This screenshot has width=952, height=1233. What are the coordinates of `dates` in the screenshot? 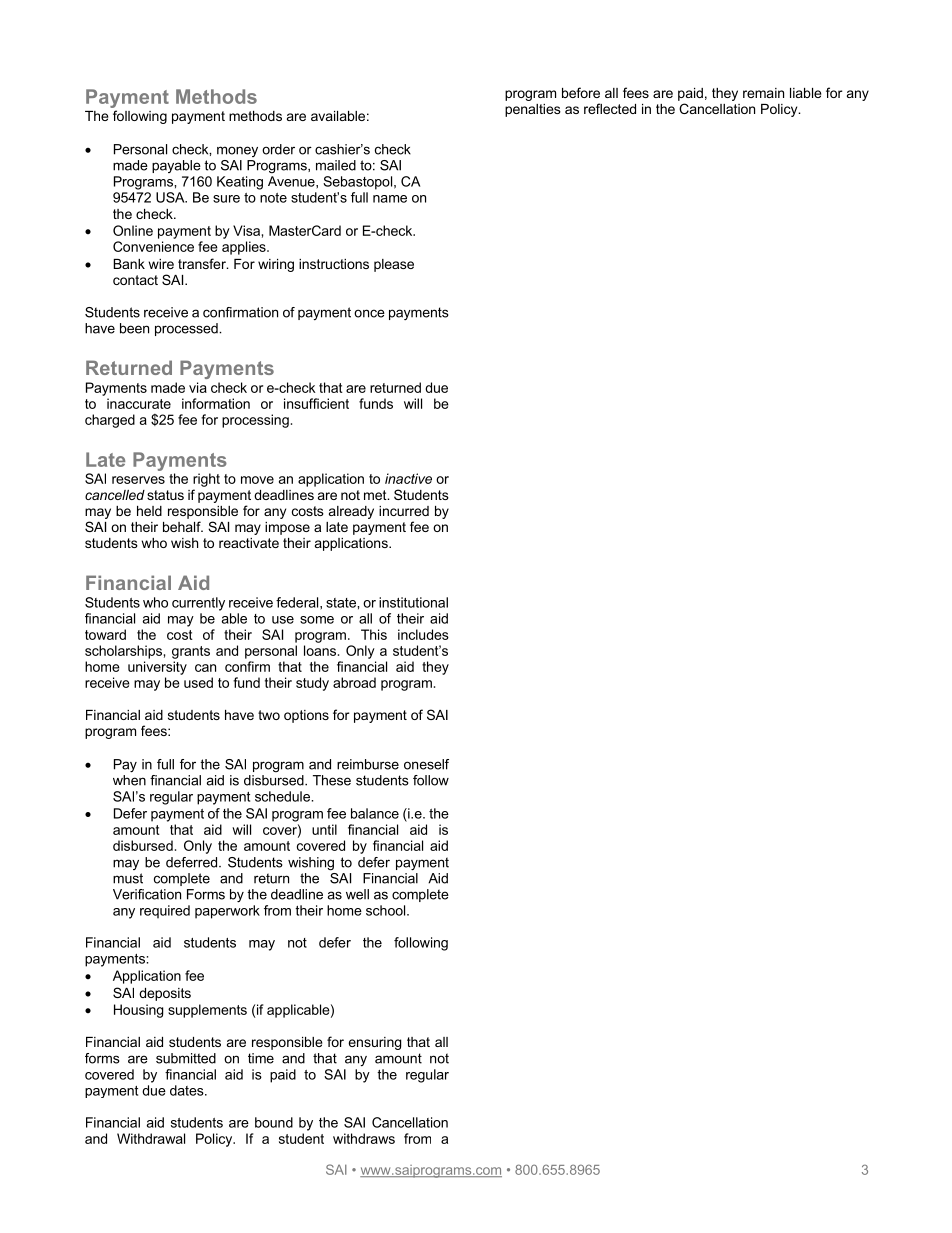 It's located at (188, 1090).
